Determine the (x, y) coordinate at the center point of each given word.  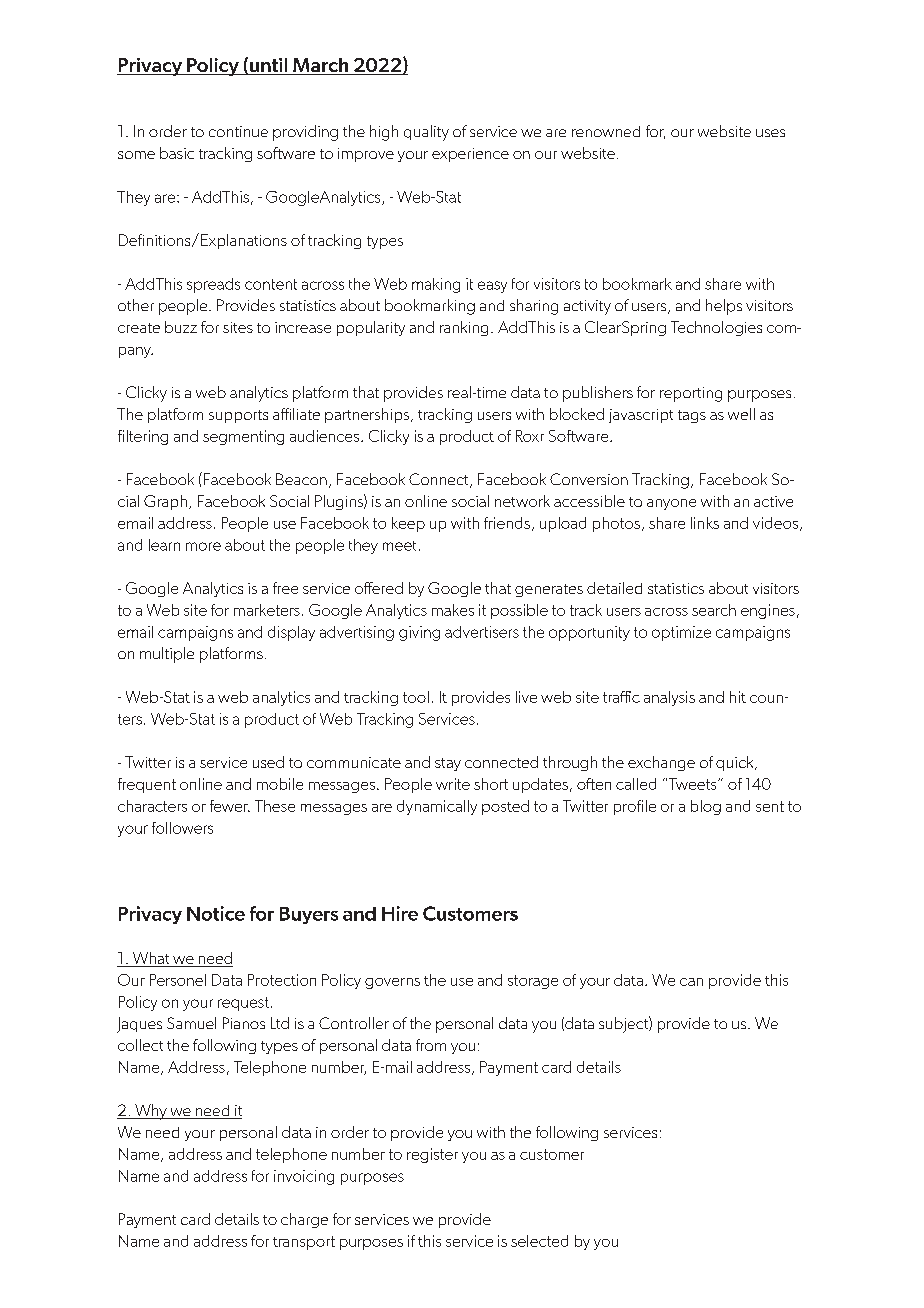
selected (539, 1241)
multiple (167, 655)
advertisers (482, 632)
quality (426, 133)
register (432, 1155)
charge (304, 1220)
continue (238, 131)
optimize (681, 633)
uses (770, 133)
